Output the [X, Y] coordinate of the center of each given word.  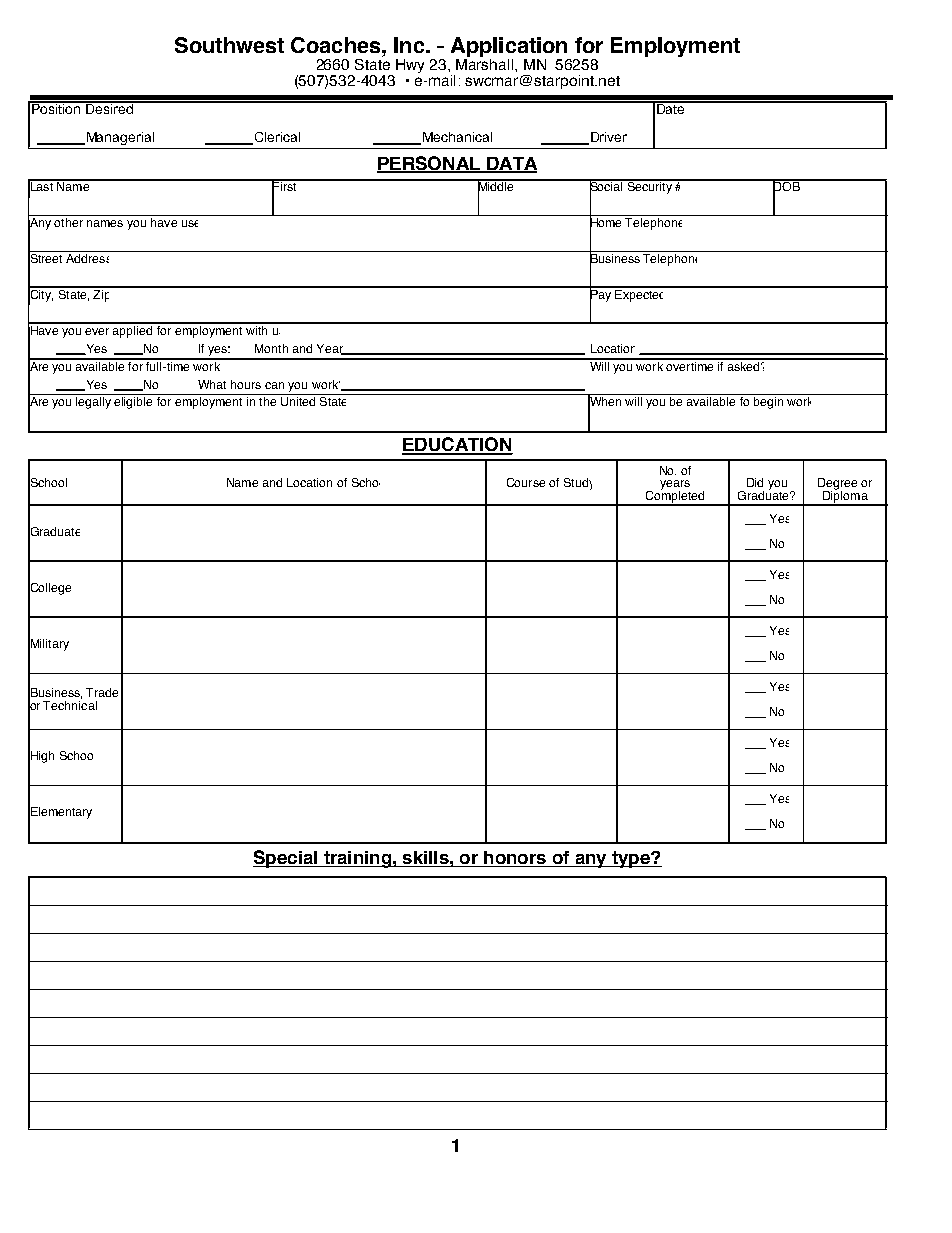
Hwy [410, 66]
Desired [109, 107]
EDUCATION [457, 445]
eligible [133, 403]
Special [286, 859]
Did [755, 482]
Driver [607, 138]
